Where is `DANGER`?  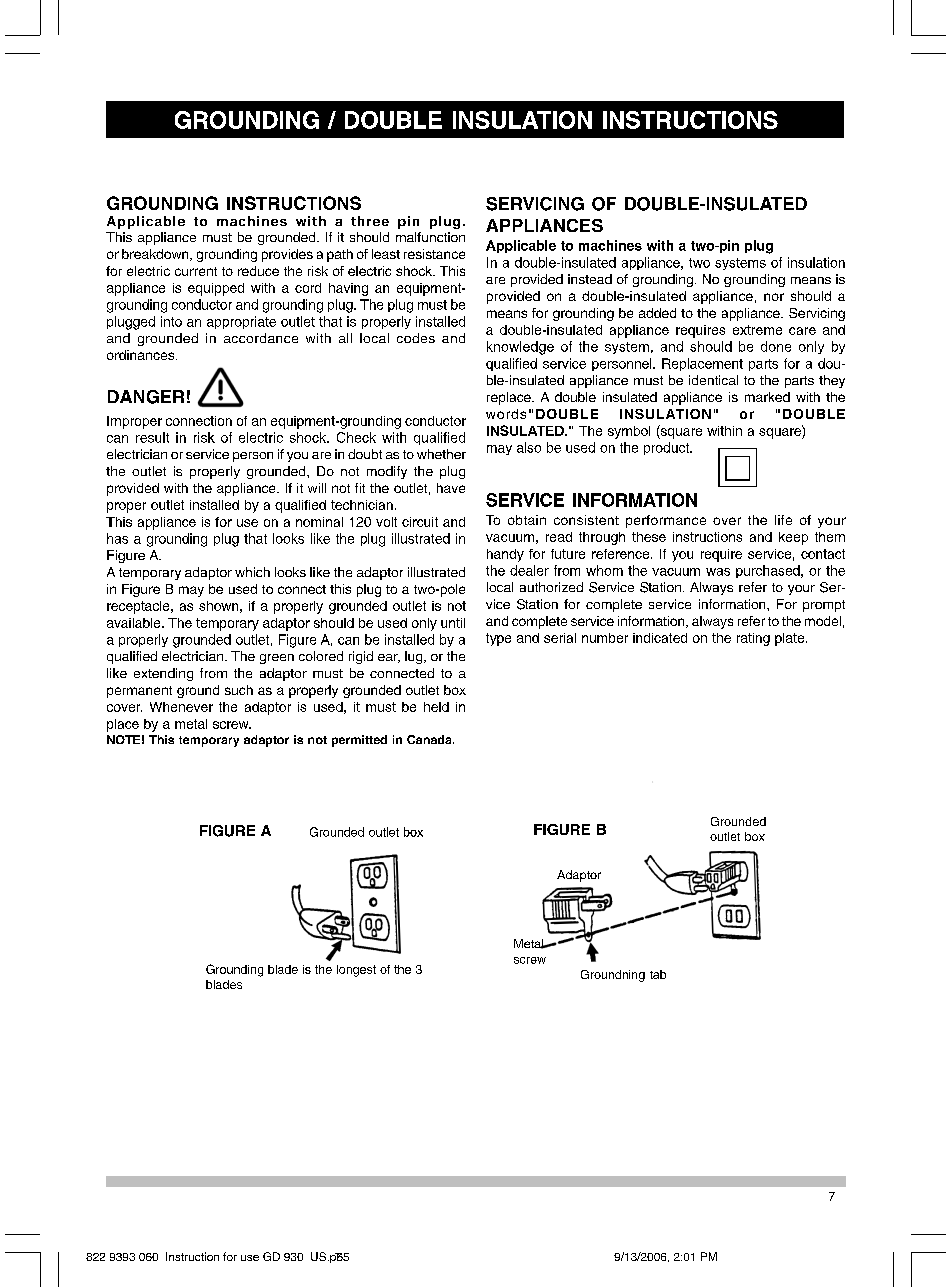 DANGER is located at coordinates (146, 397).
